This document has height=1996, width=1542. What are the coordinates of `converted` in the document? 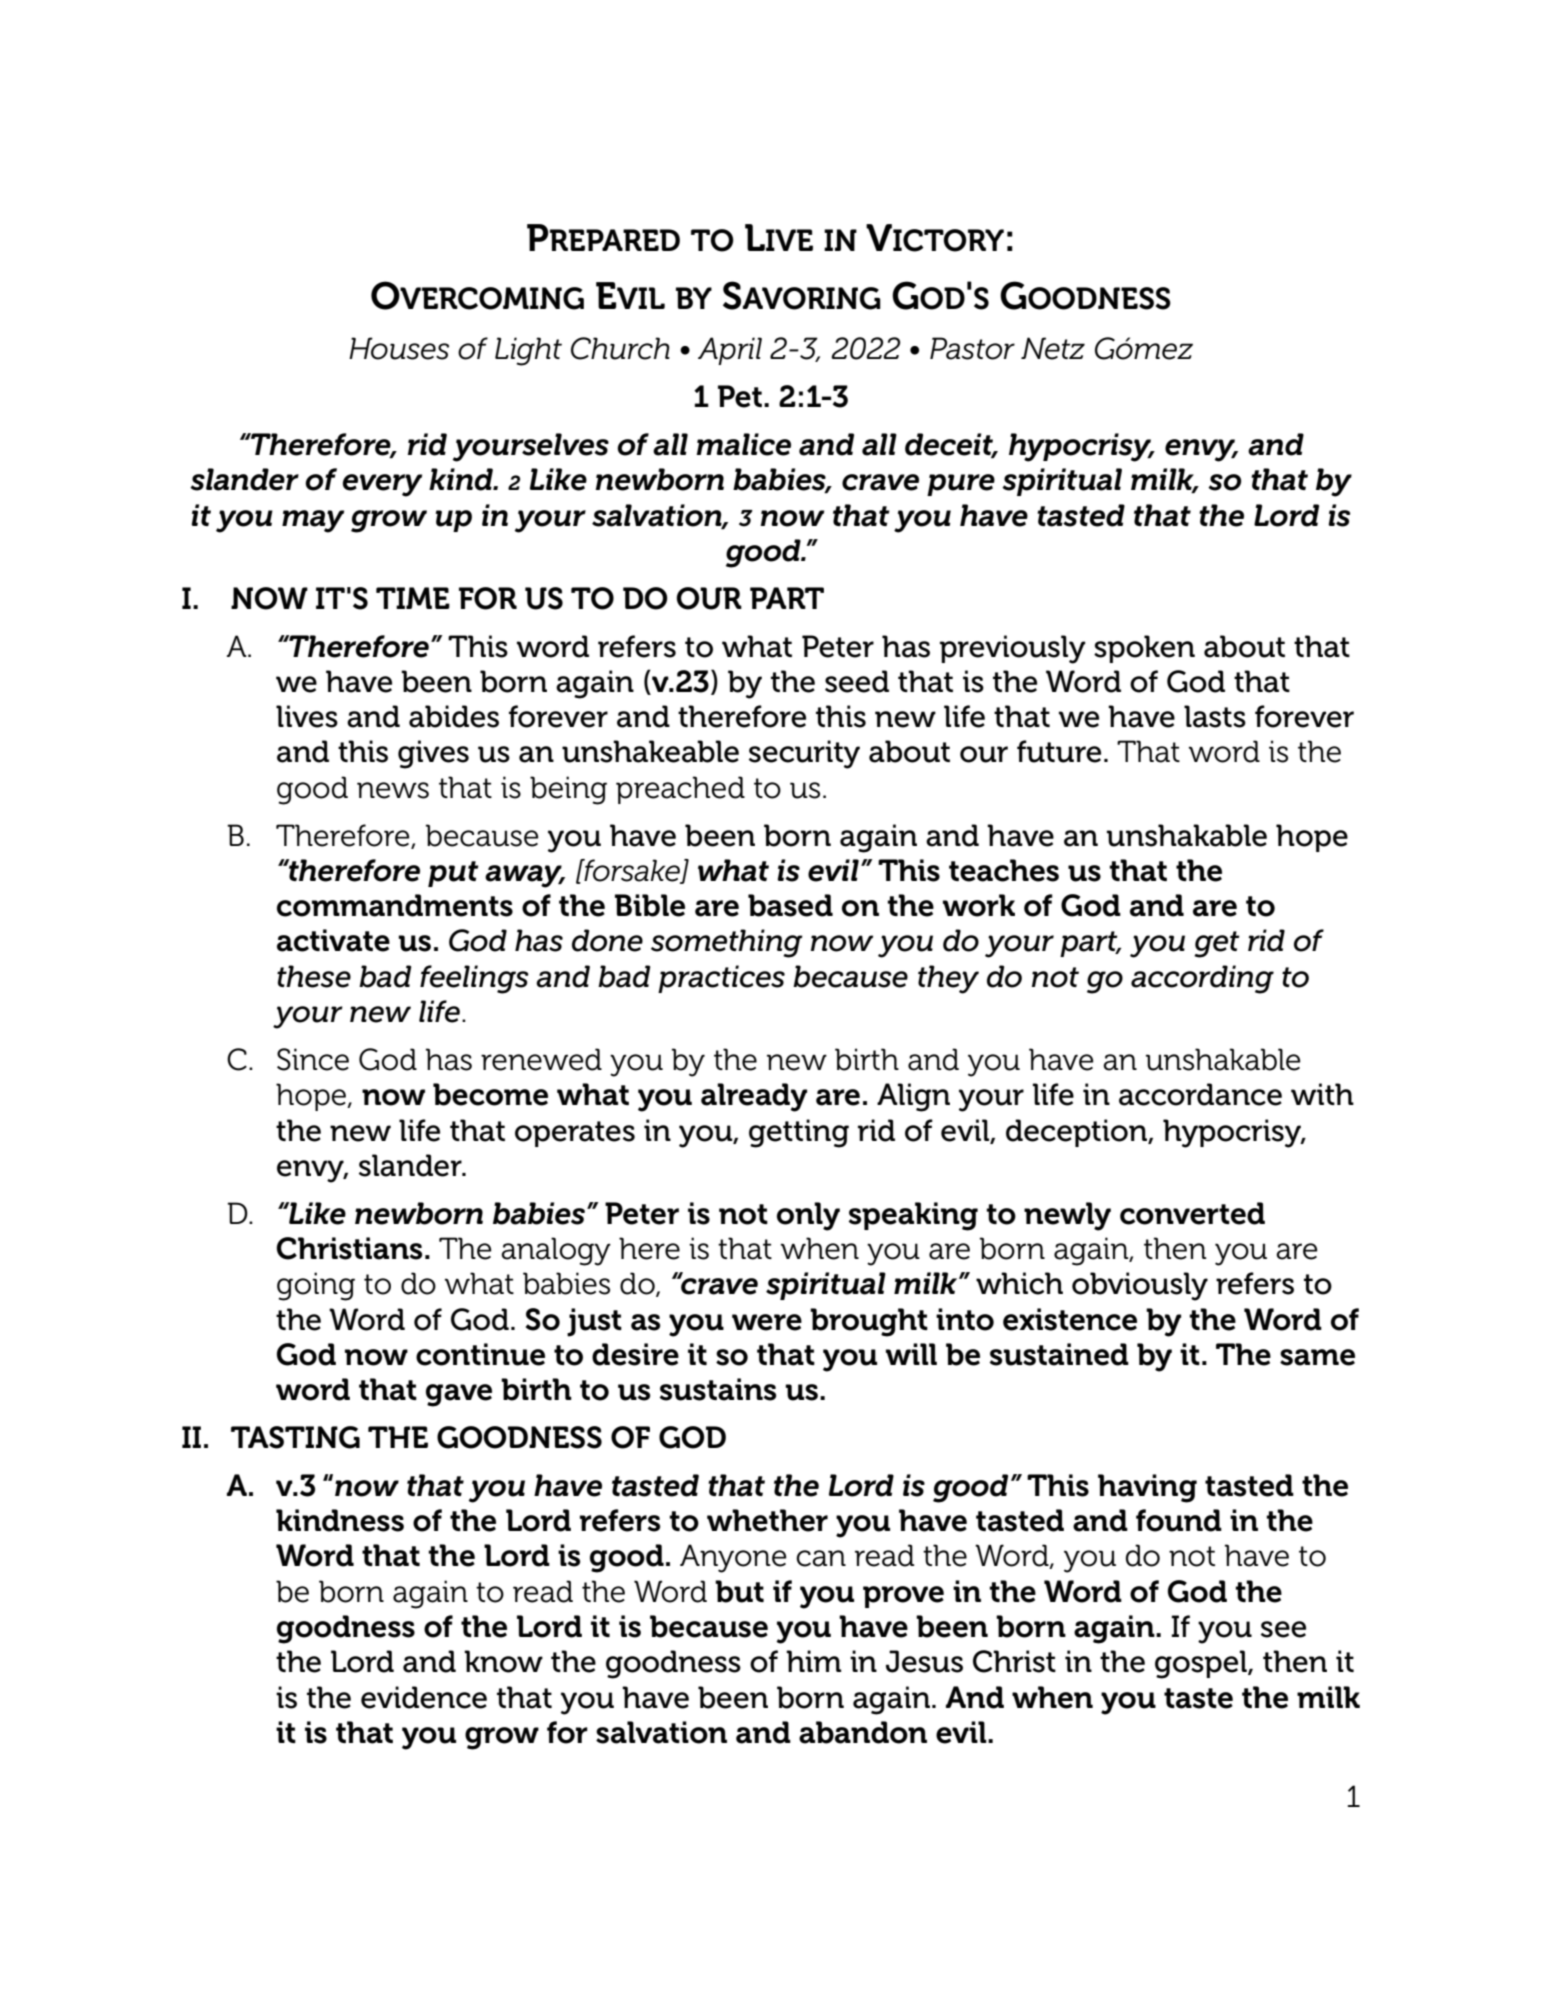 It's located at (1192, 1213).
